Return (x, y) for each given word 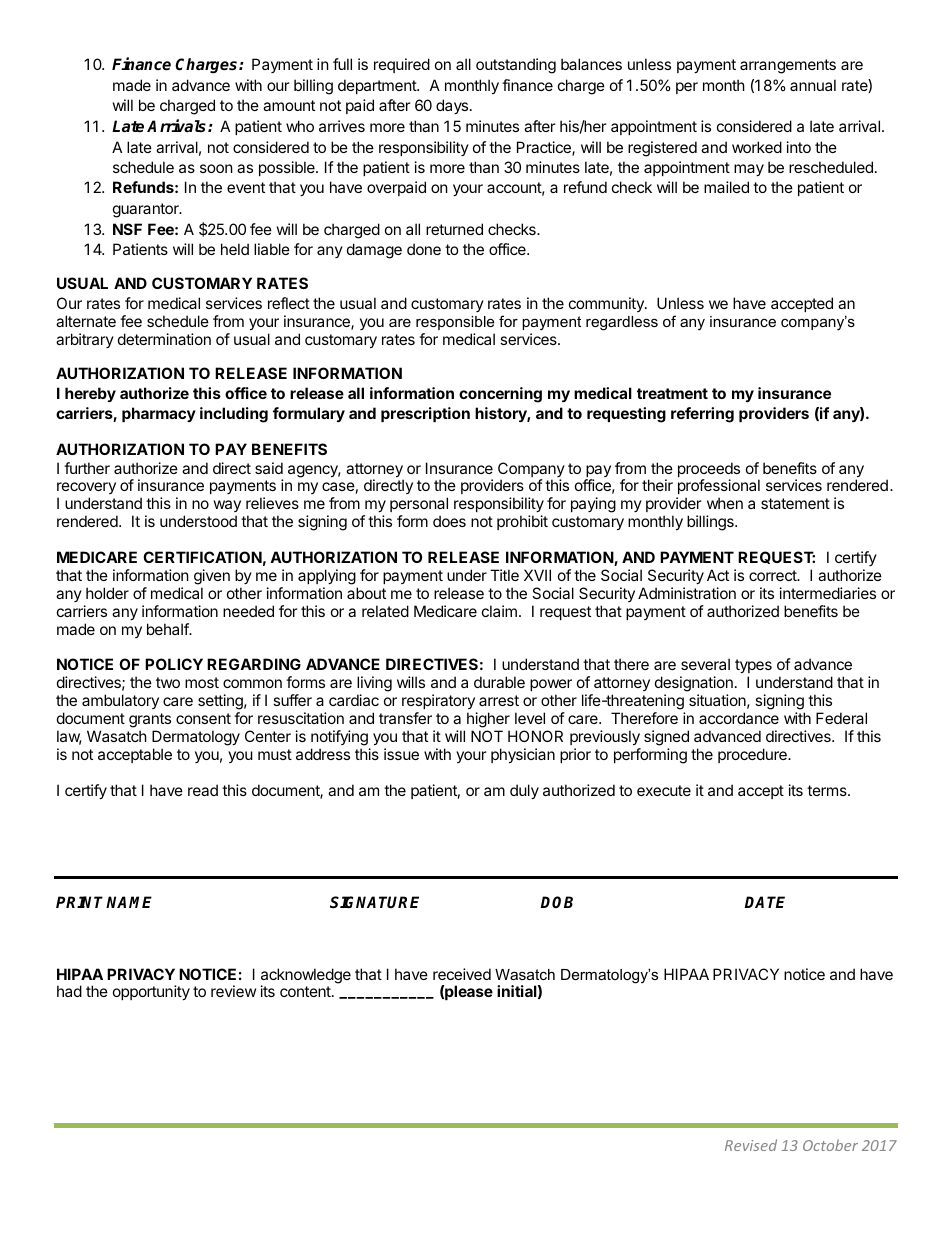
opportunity (151, 992)
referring (702, 415)
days (452, 106)
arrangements (788, 66)
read (203, 790)
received (462, 974)
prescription (425, 414)
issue (401, 754)
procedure (753, 755)
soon (216, 168)
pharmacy (159, 414)
